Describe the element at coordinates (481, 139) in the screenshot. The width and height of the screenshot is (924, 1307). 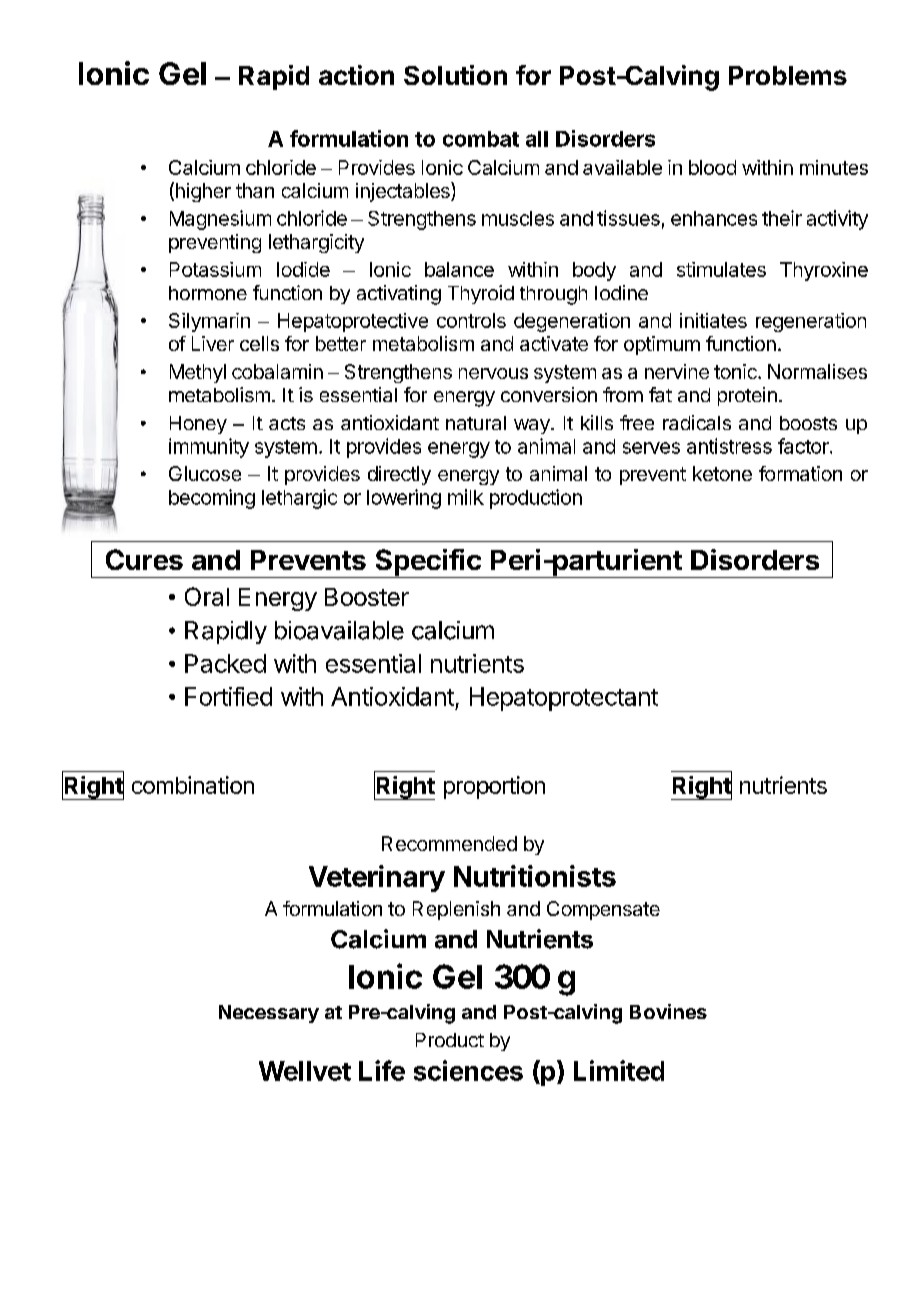
I see `combat` at that location.
